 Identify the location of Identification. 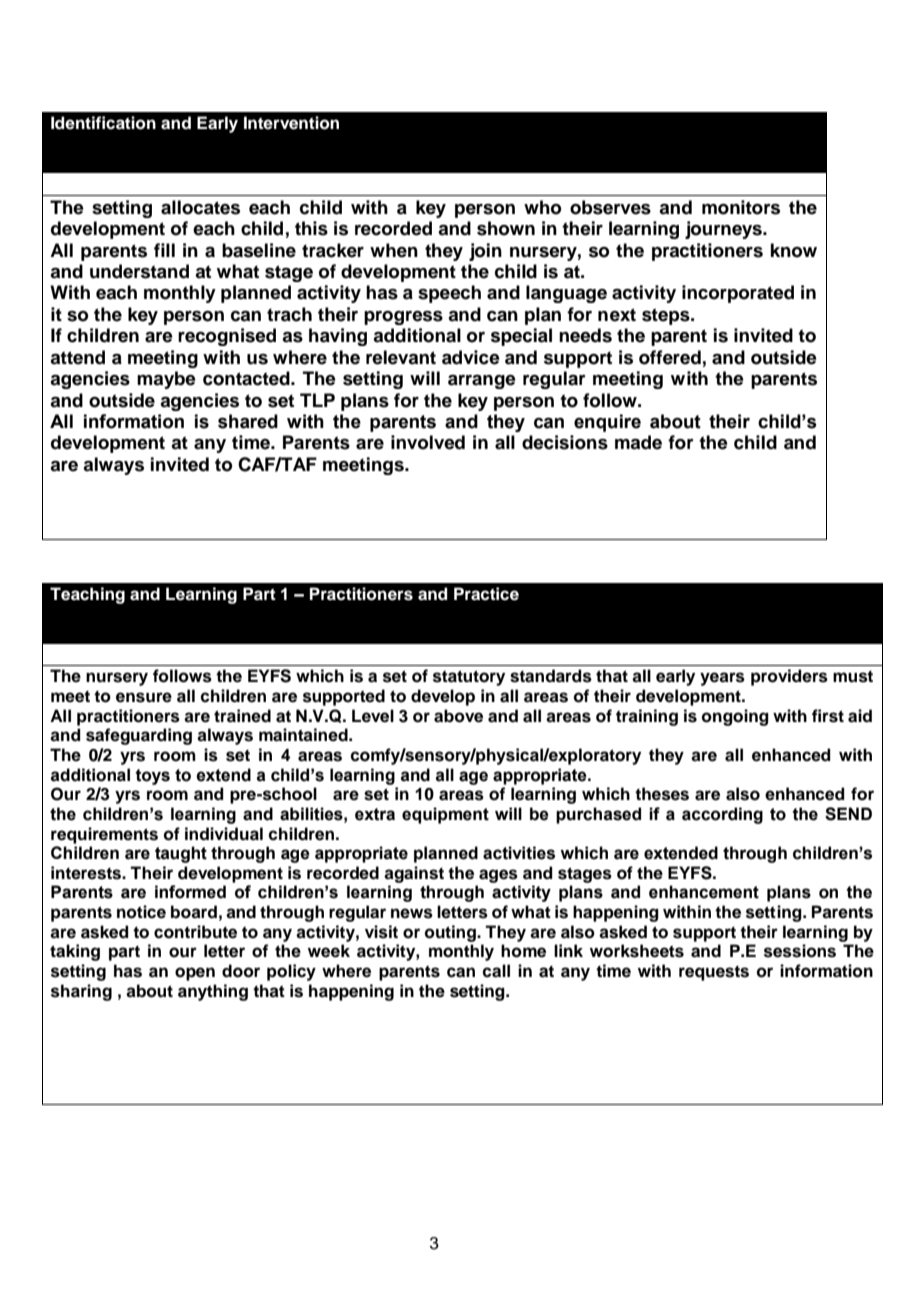
(103, 123).
